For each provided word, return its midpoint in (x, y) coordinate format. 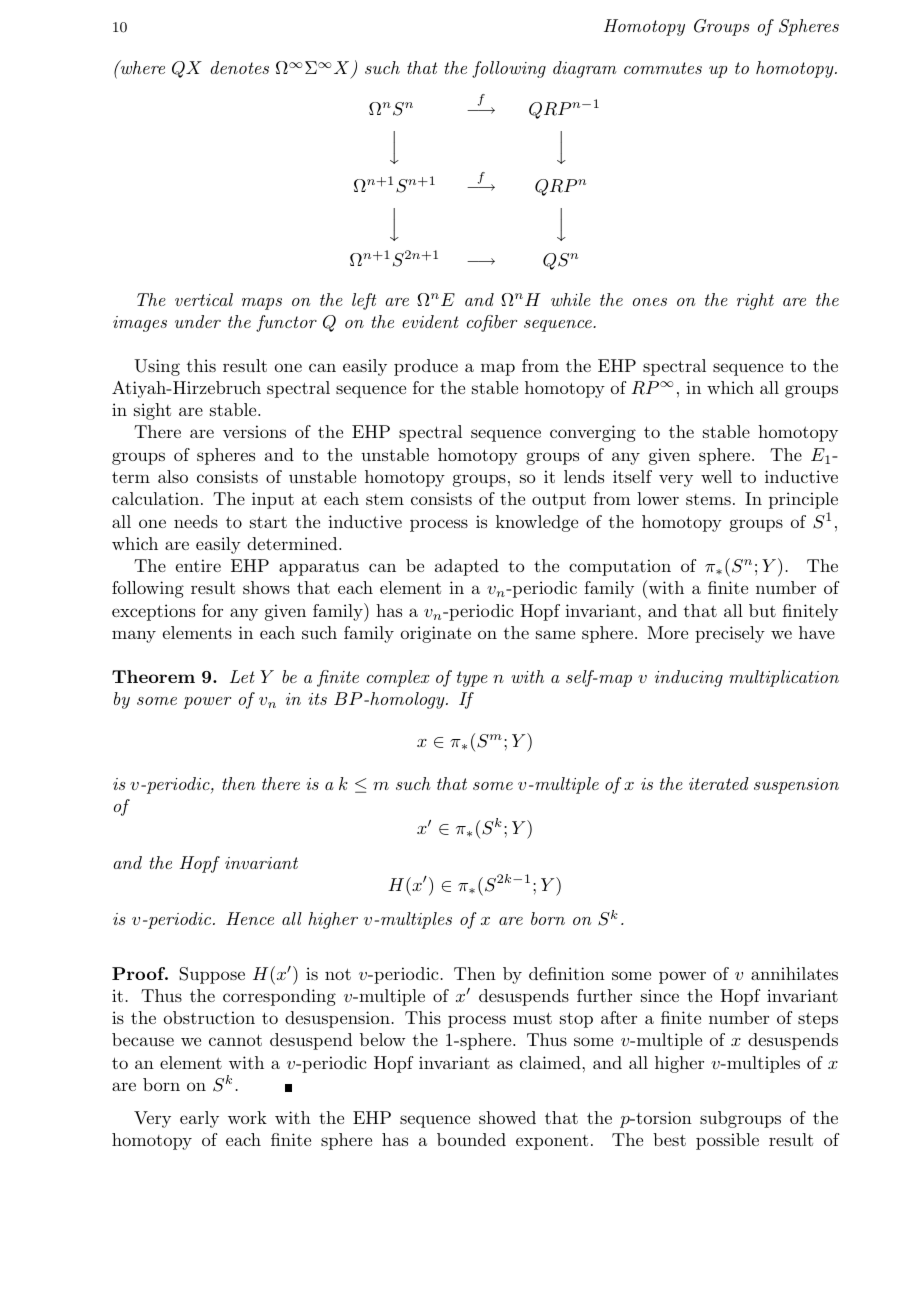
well (716, 476)
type (472, 679)
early (199, 1119)
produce (426, 367)
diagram (585, 69)
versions (254, 431)
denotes (239, 67)
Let (242, 676)
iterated (719, 783)
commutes (663, 68)
